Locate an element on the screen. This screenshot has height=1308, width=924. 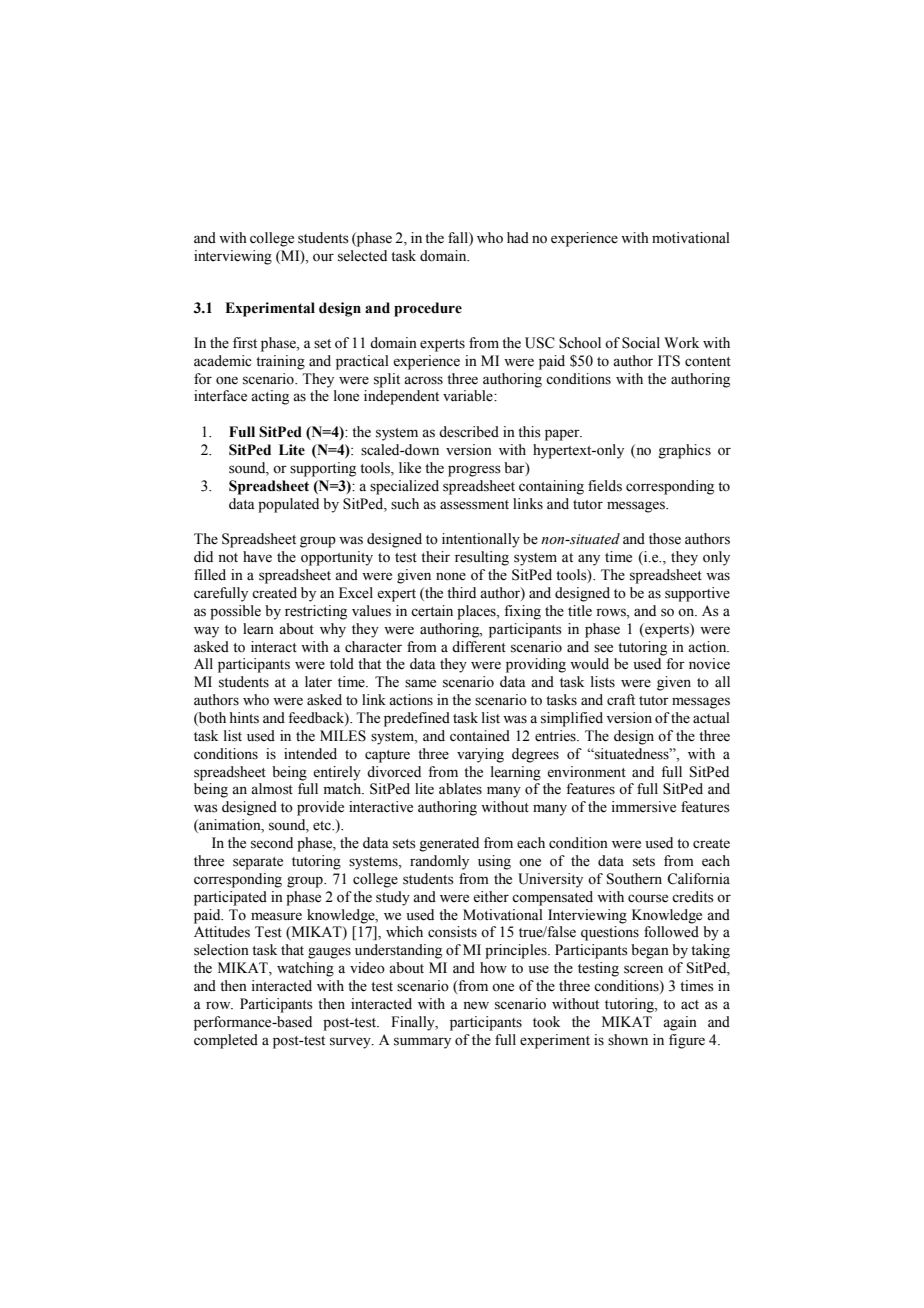
procedure is located at coordinates (428, 309).
